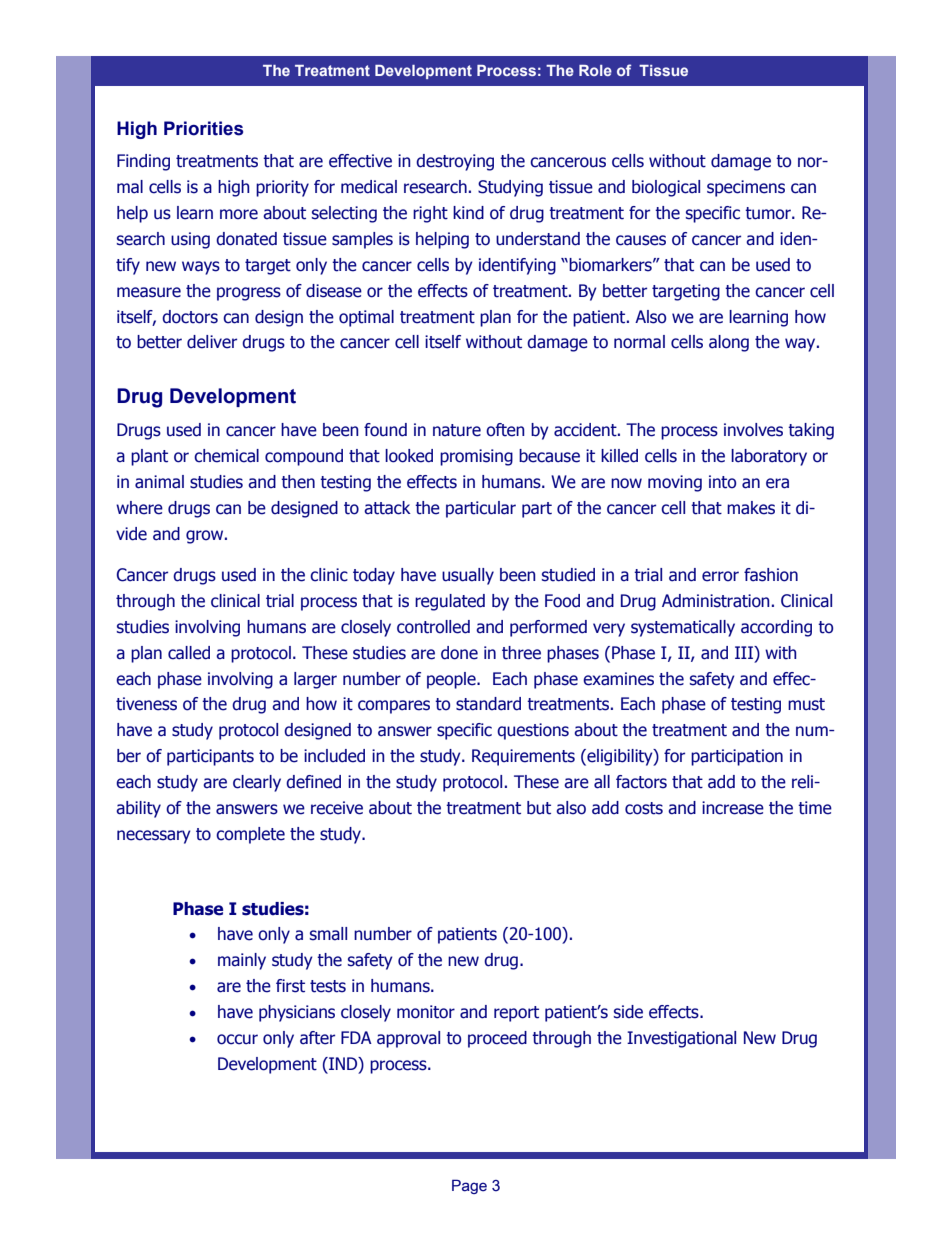  I want to click on occur, so click(237, 1039).
